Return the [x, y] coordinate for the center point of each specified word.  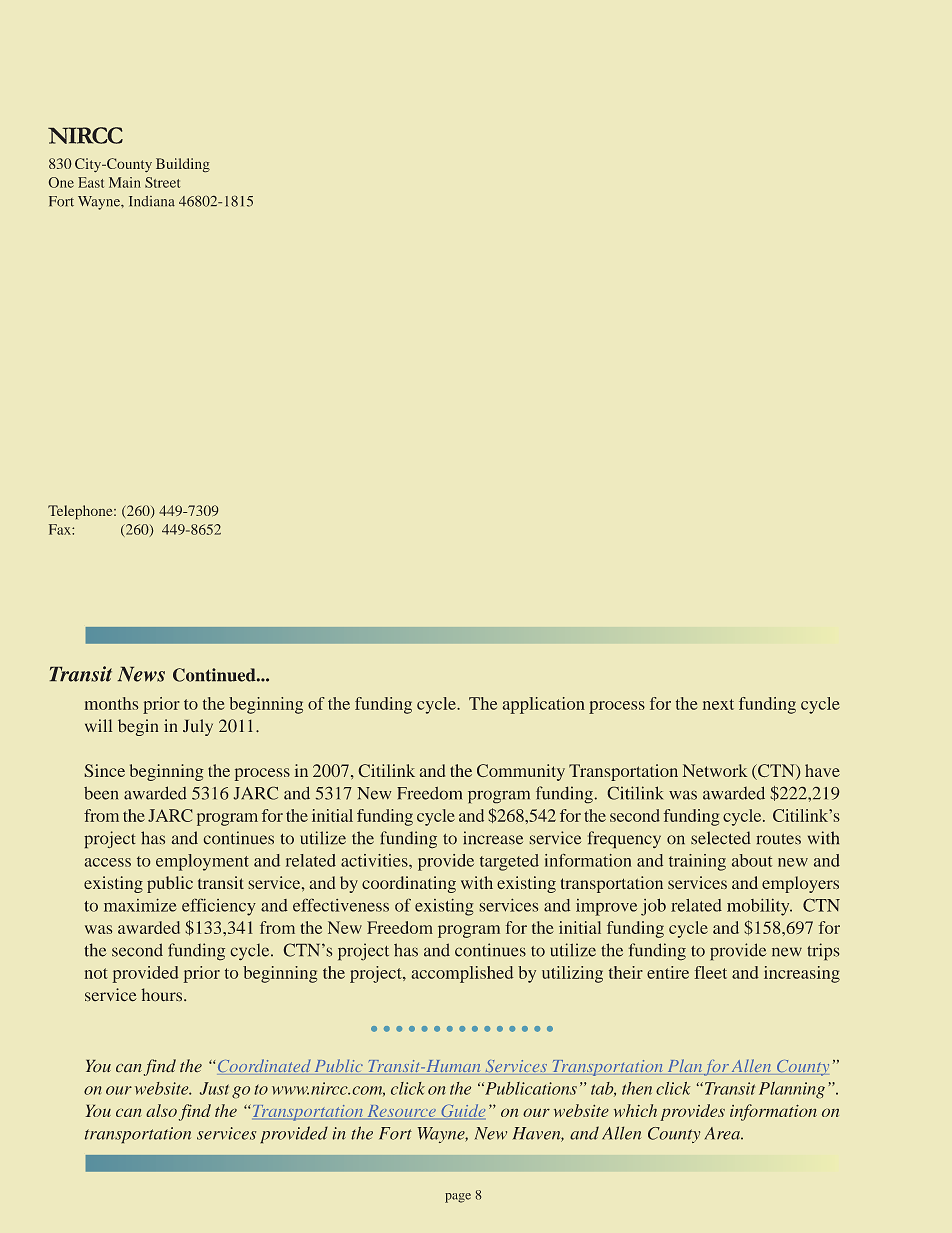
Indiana [152, 201]
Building [183, 165]
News [141, 674]
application [544, 705]
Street [162, 182]
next [718, 704]
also [161, 1110]
